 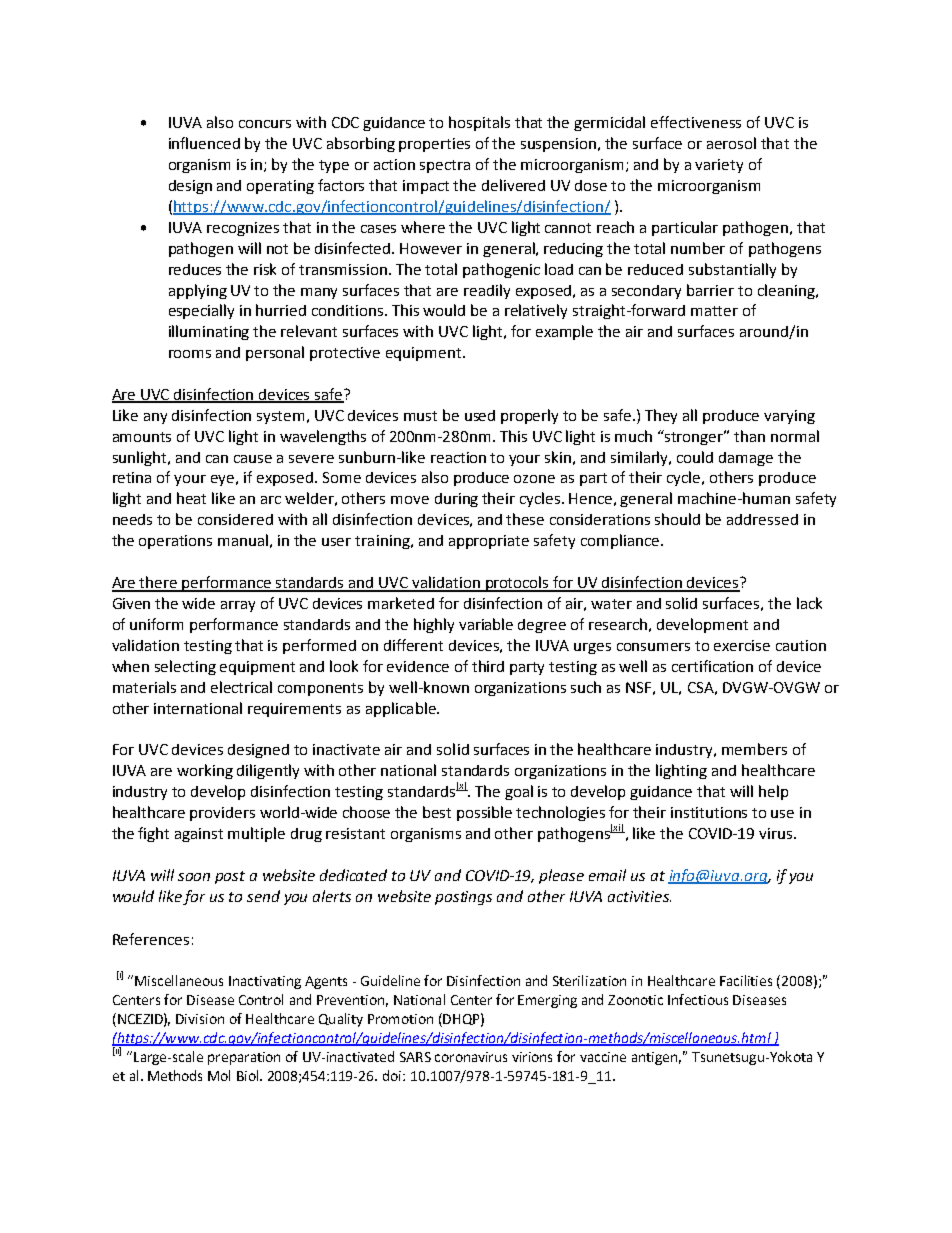 I want to click on variable, so click(x=486, y=624).
